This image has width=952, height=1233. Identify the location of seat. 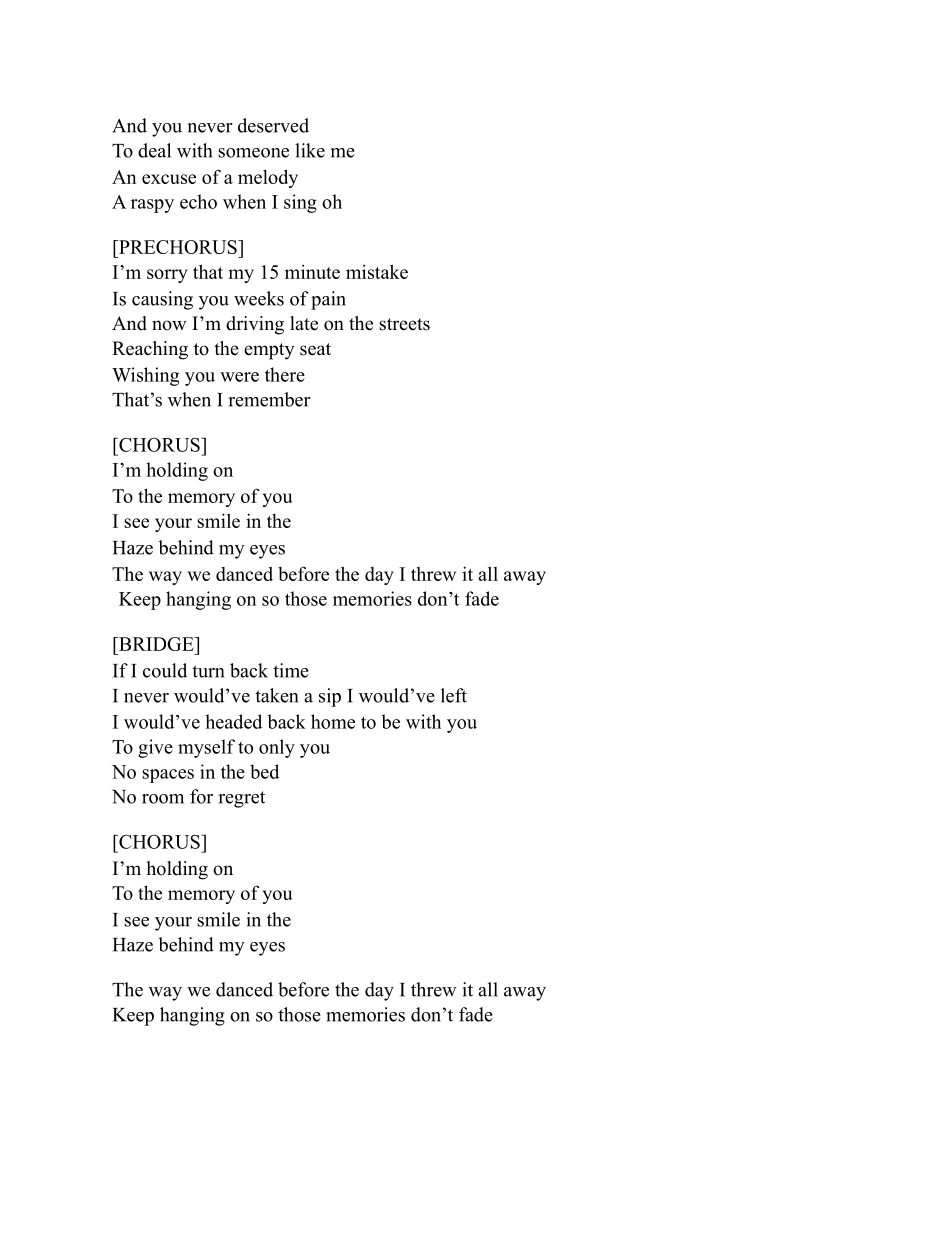
(315, 349).
